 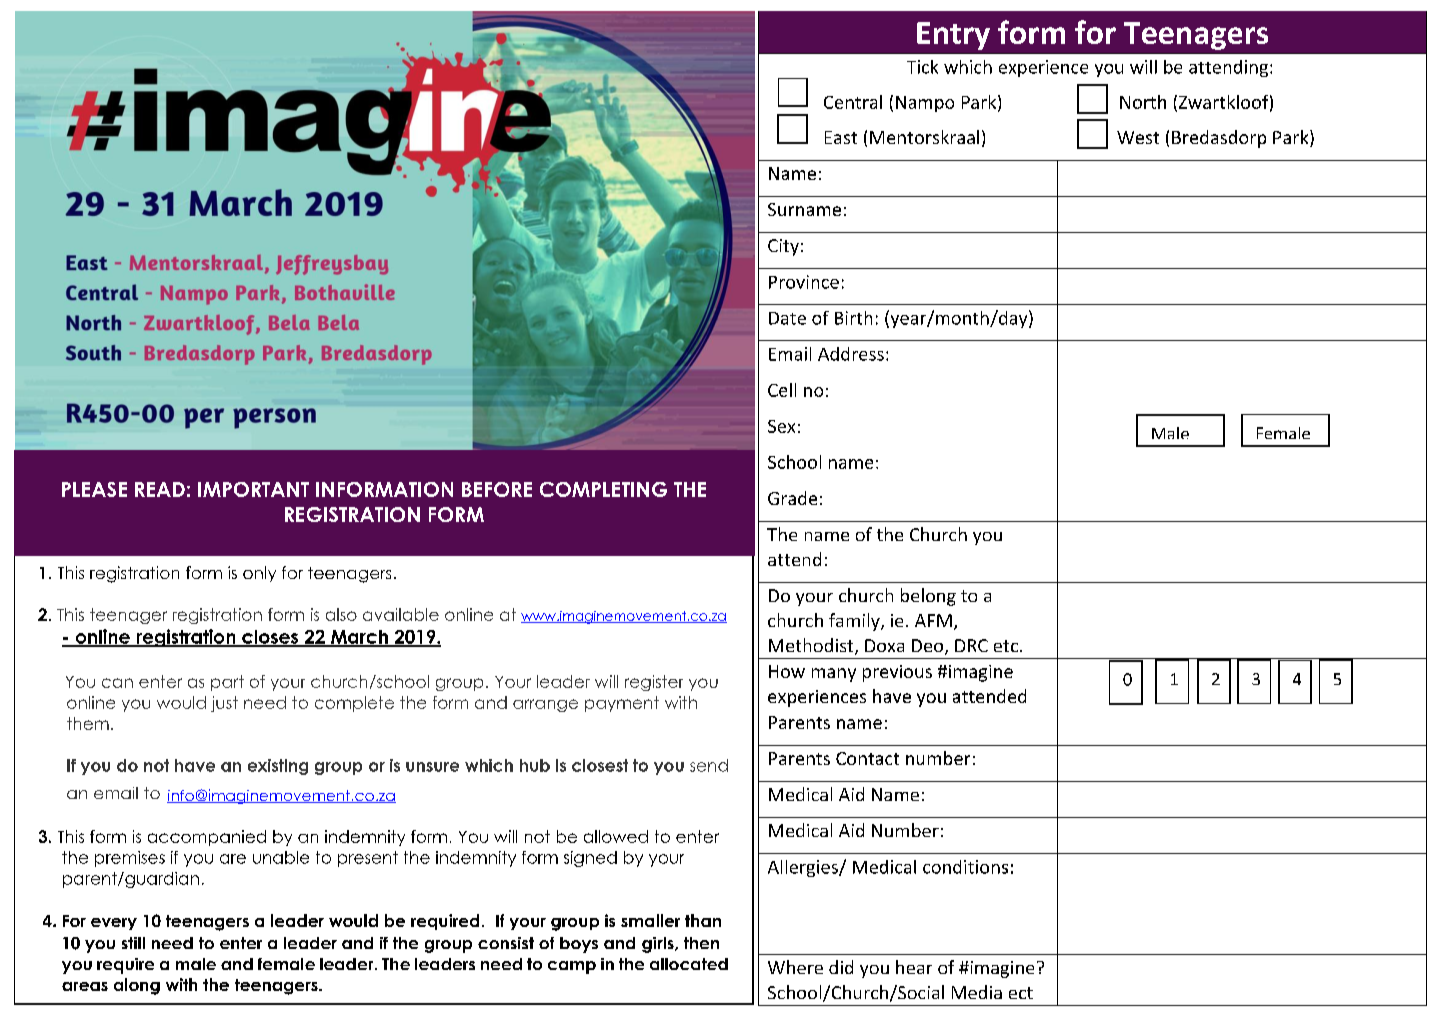 I want to click on Entry, so click(x=953, y=36).
